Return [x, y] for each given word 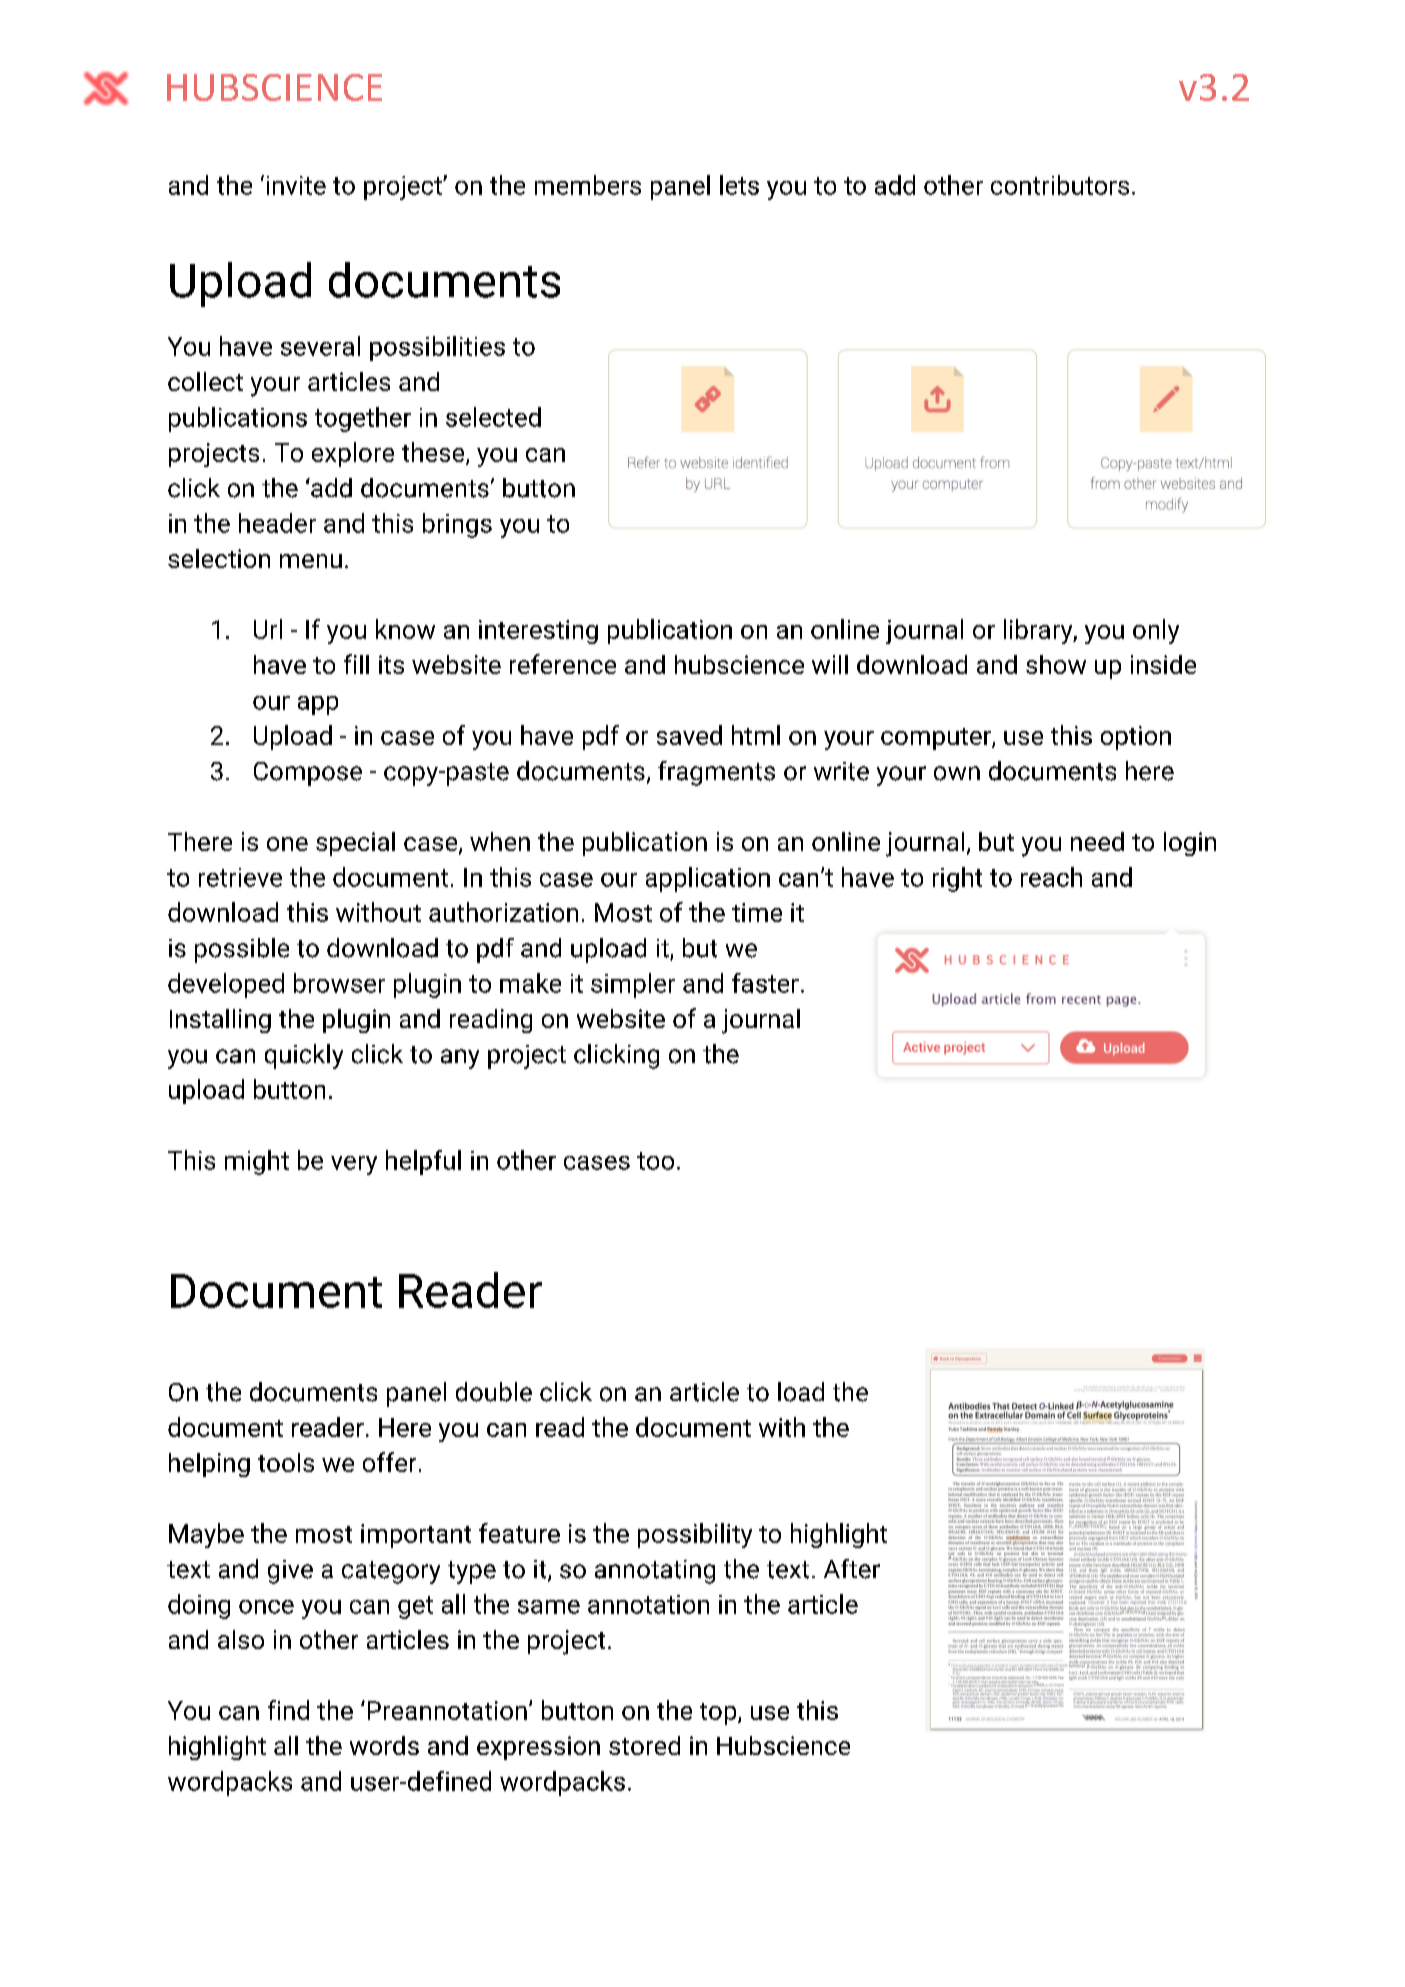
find [288, 1710]
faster [765, 983]
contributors [1060, 185]
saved [689, 735]
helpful [423, 1162]
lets [739, 185]
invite [296, 185]
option [1136, 738]
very [354, 1165]
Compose [308, 774]
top [719, 1714]
